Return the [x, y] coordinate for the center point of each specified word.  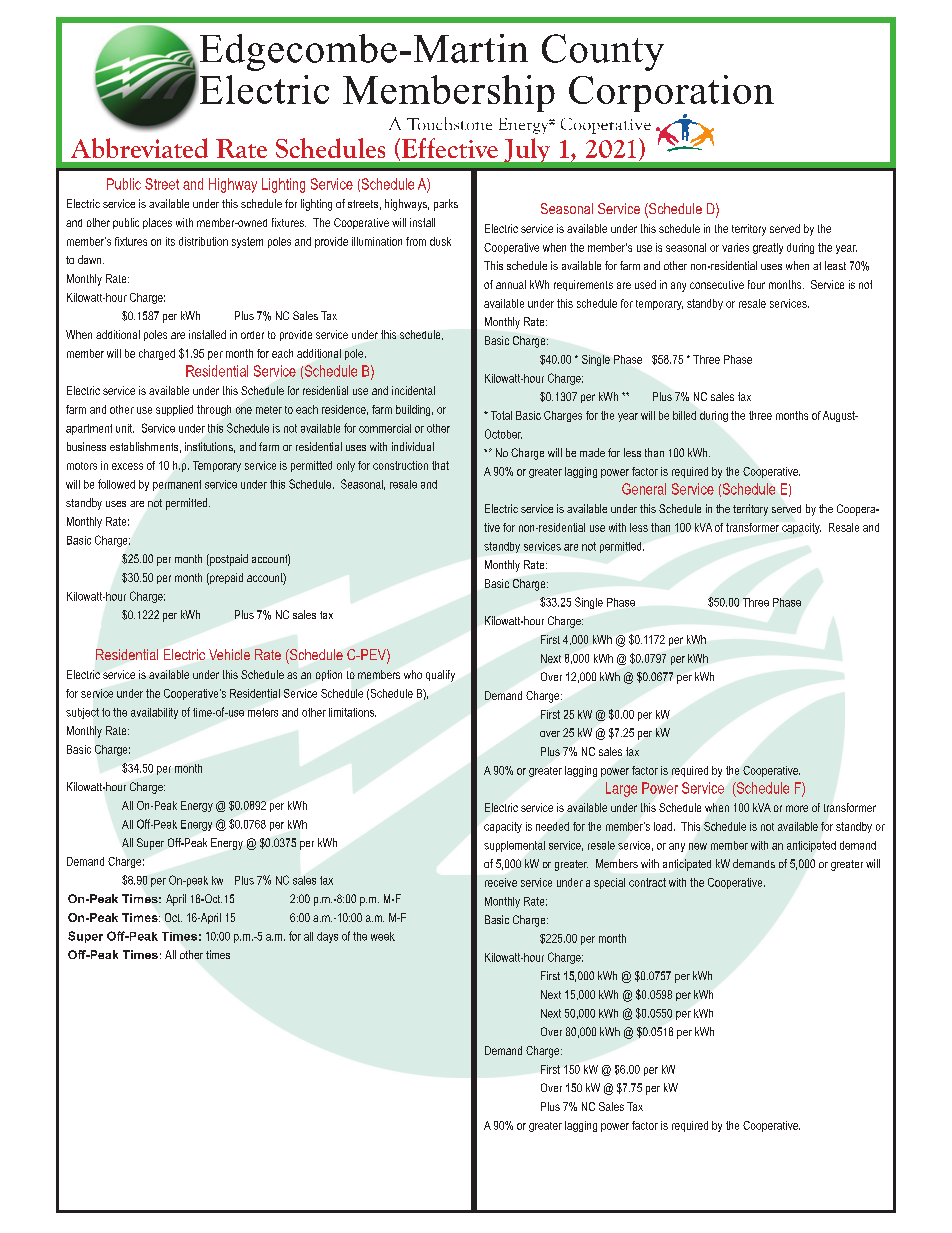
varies [735, 247]
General [644, 489]
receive [501, 882]
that [440, 465]
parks [446, 205]
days [327, 937]
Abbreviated [139, 148]
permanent [177, 485]
